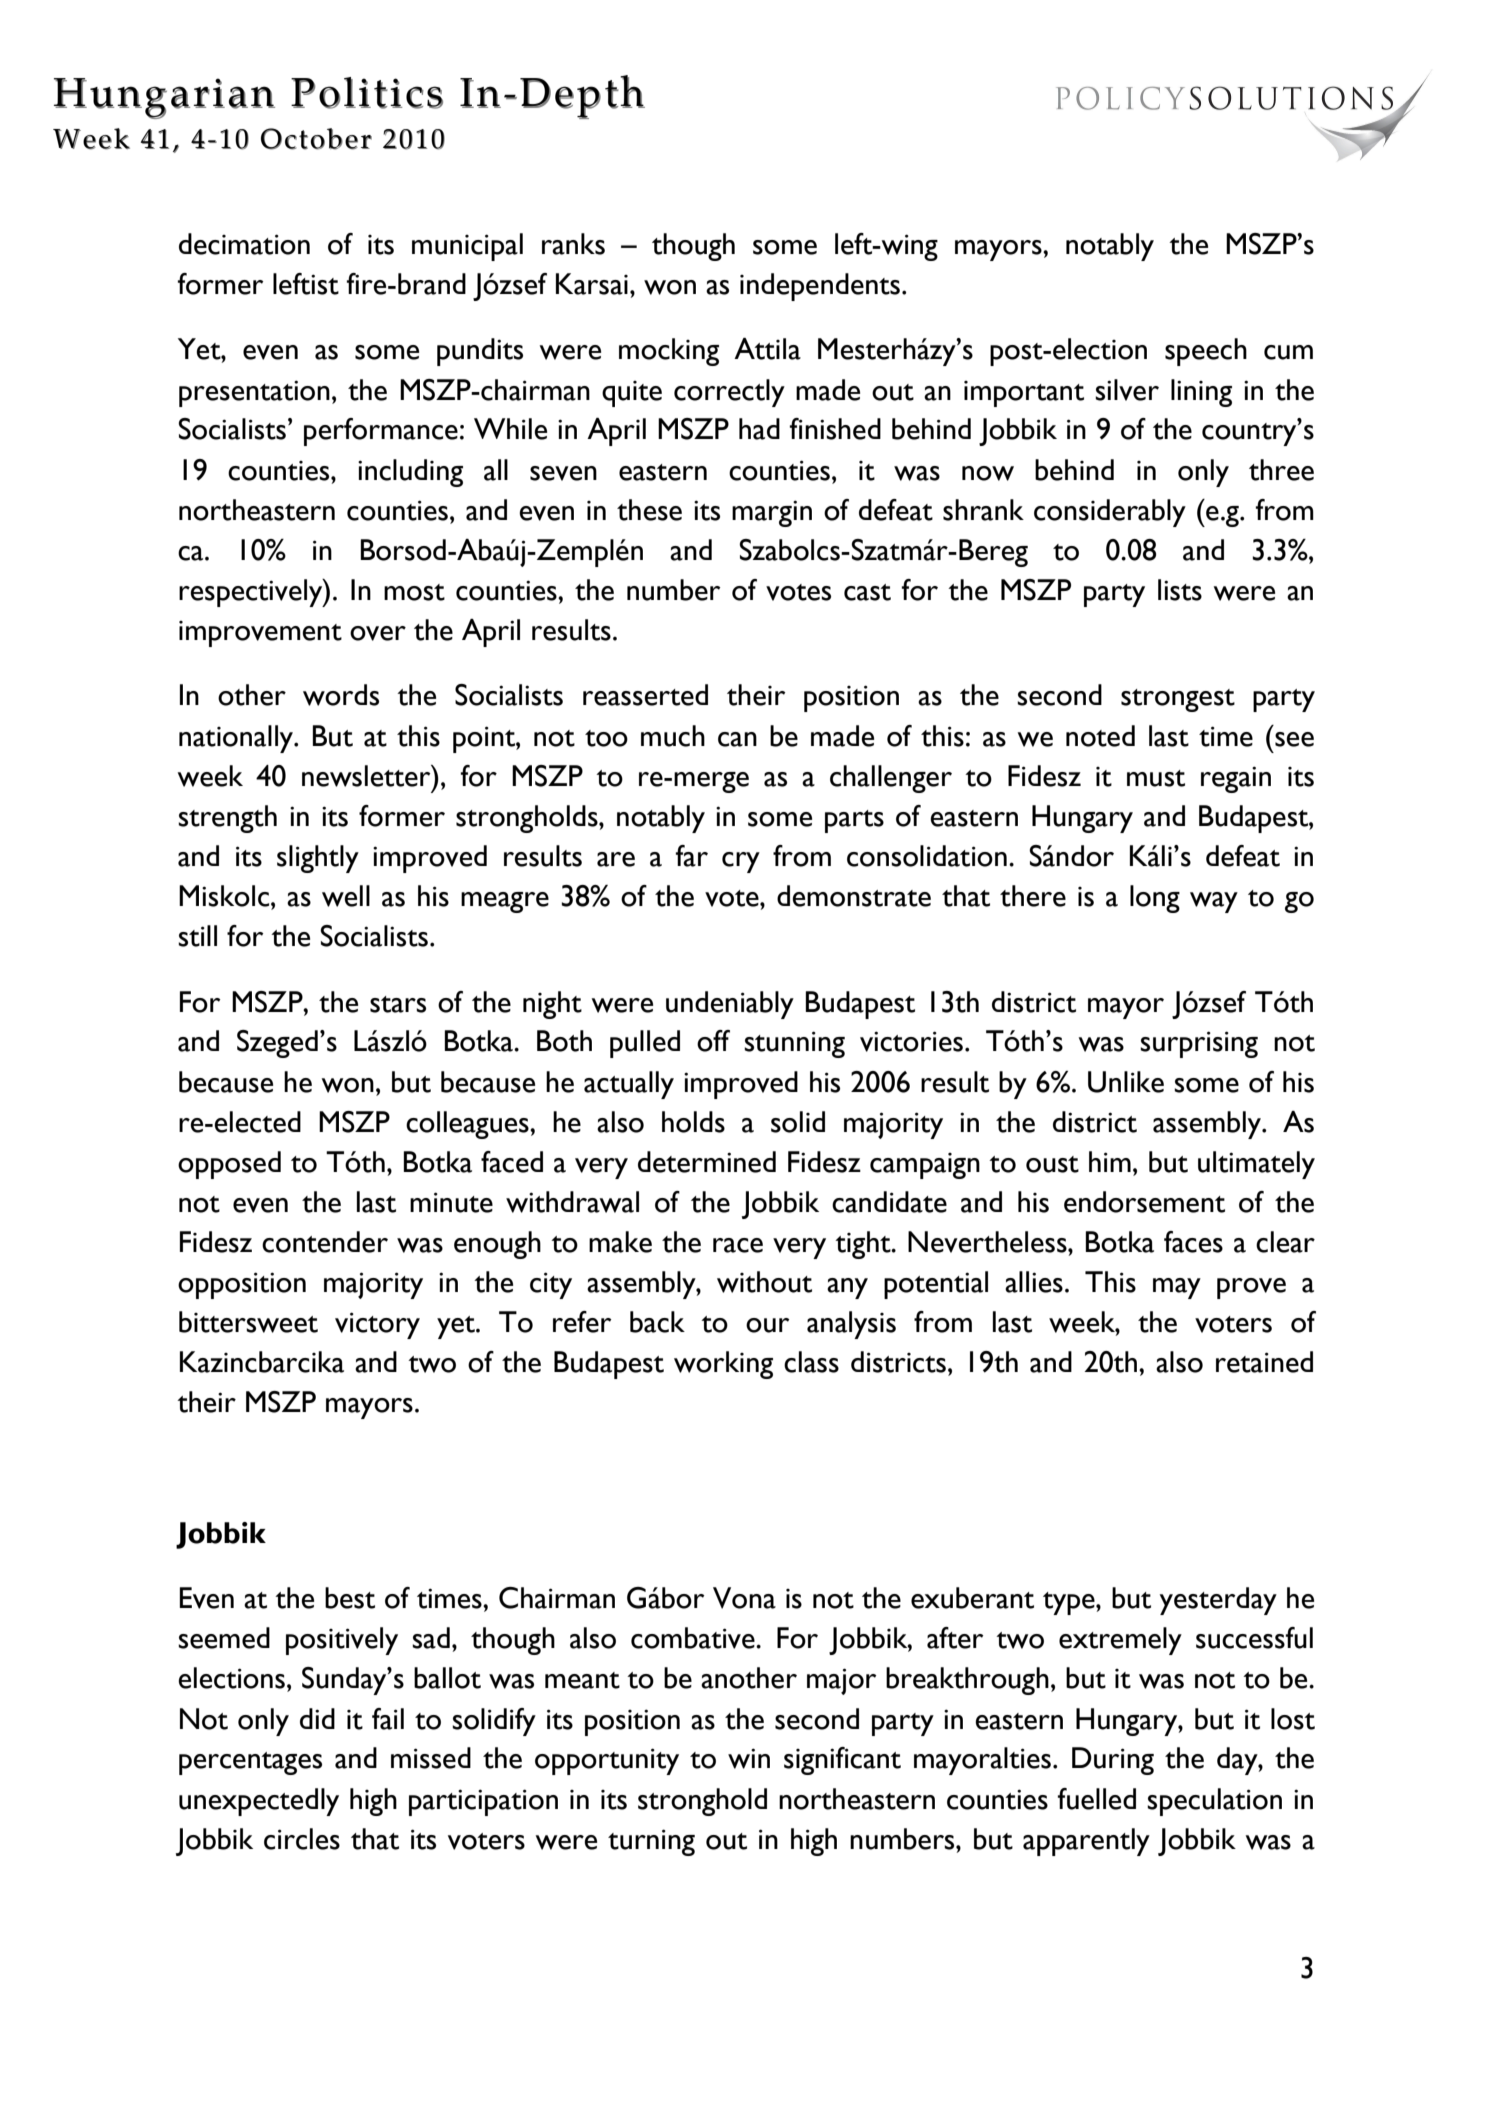 The image size is (1492, 2110). What do you see at coordinates (1199, 1044) in the page?
I see `surprising` at bounding box center [1199, 1044].
